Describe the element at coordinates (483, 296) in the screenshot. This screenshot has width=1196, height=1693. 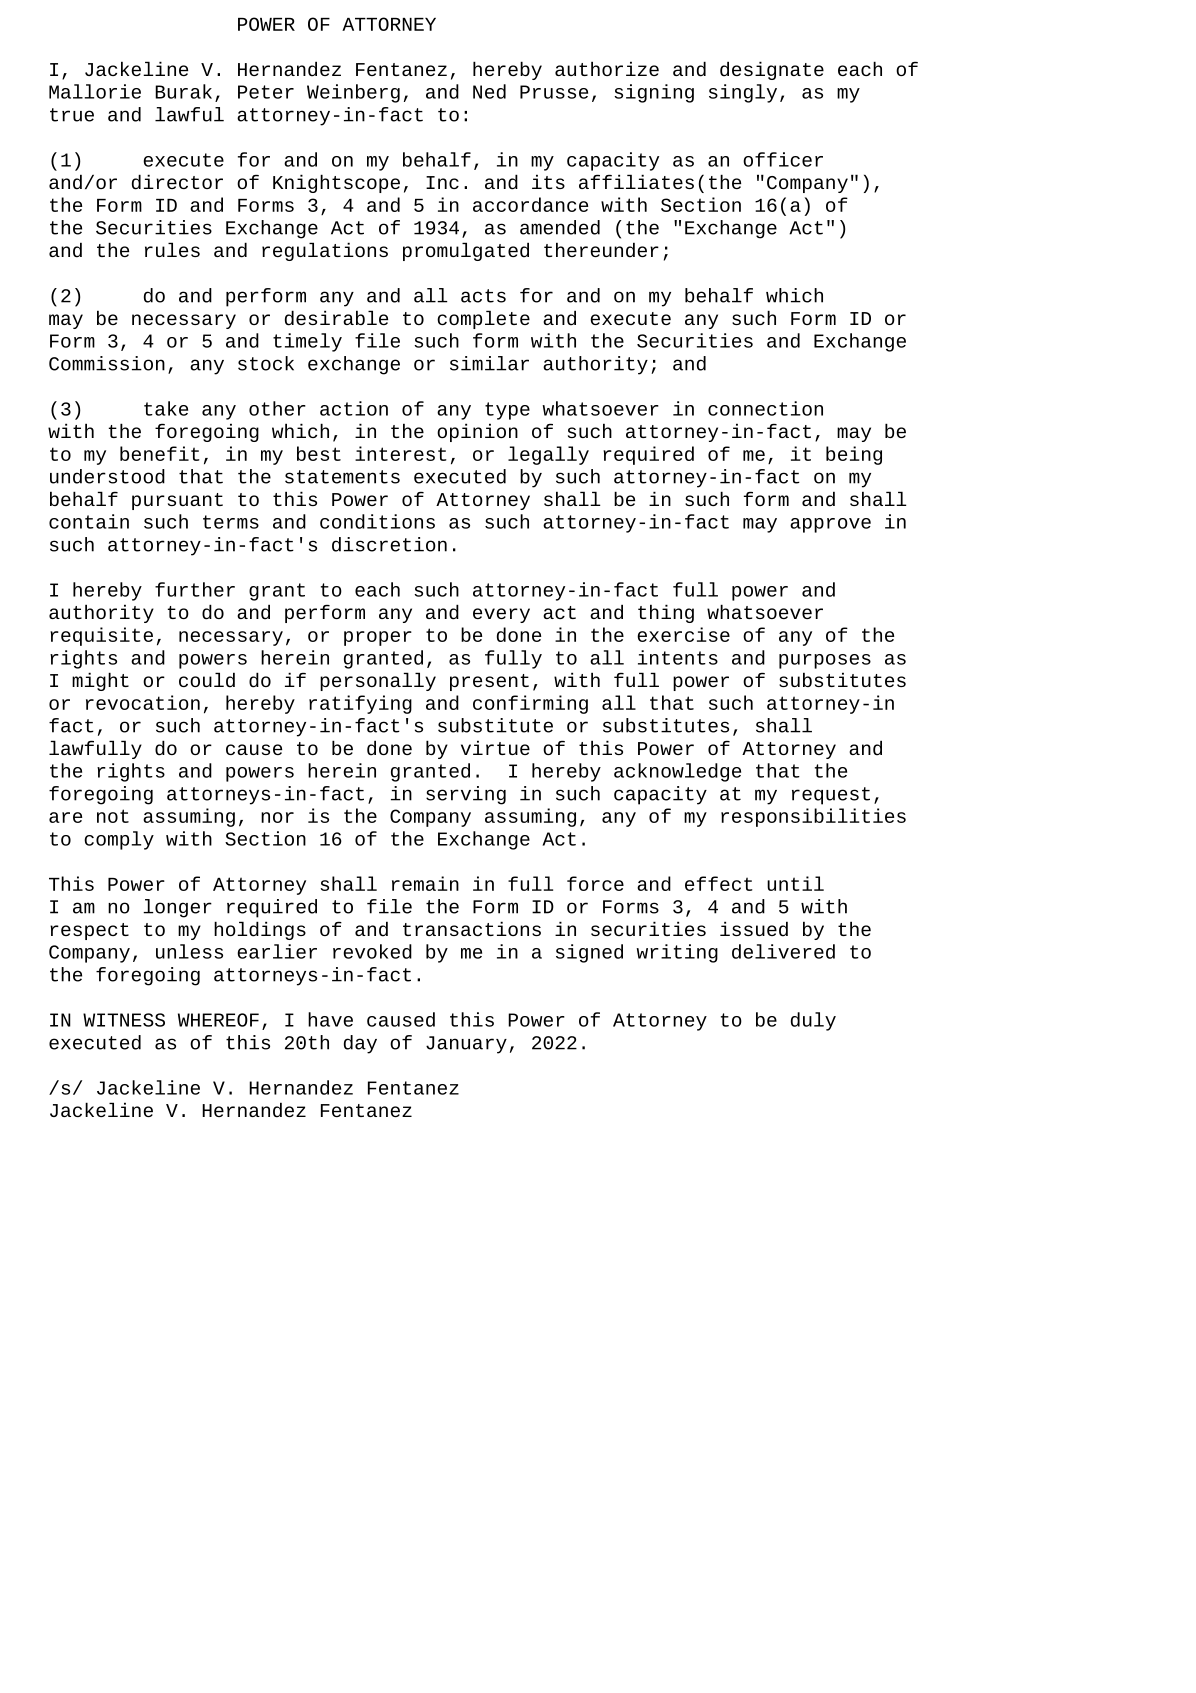
I see `acts` at that location.
